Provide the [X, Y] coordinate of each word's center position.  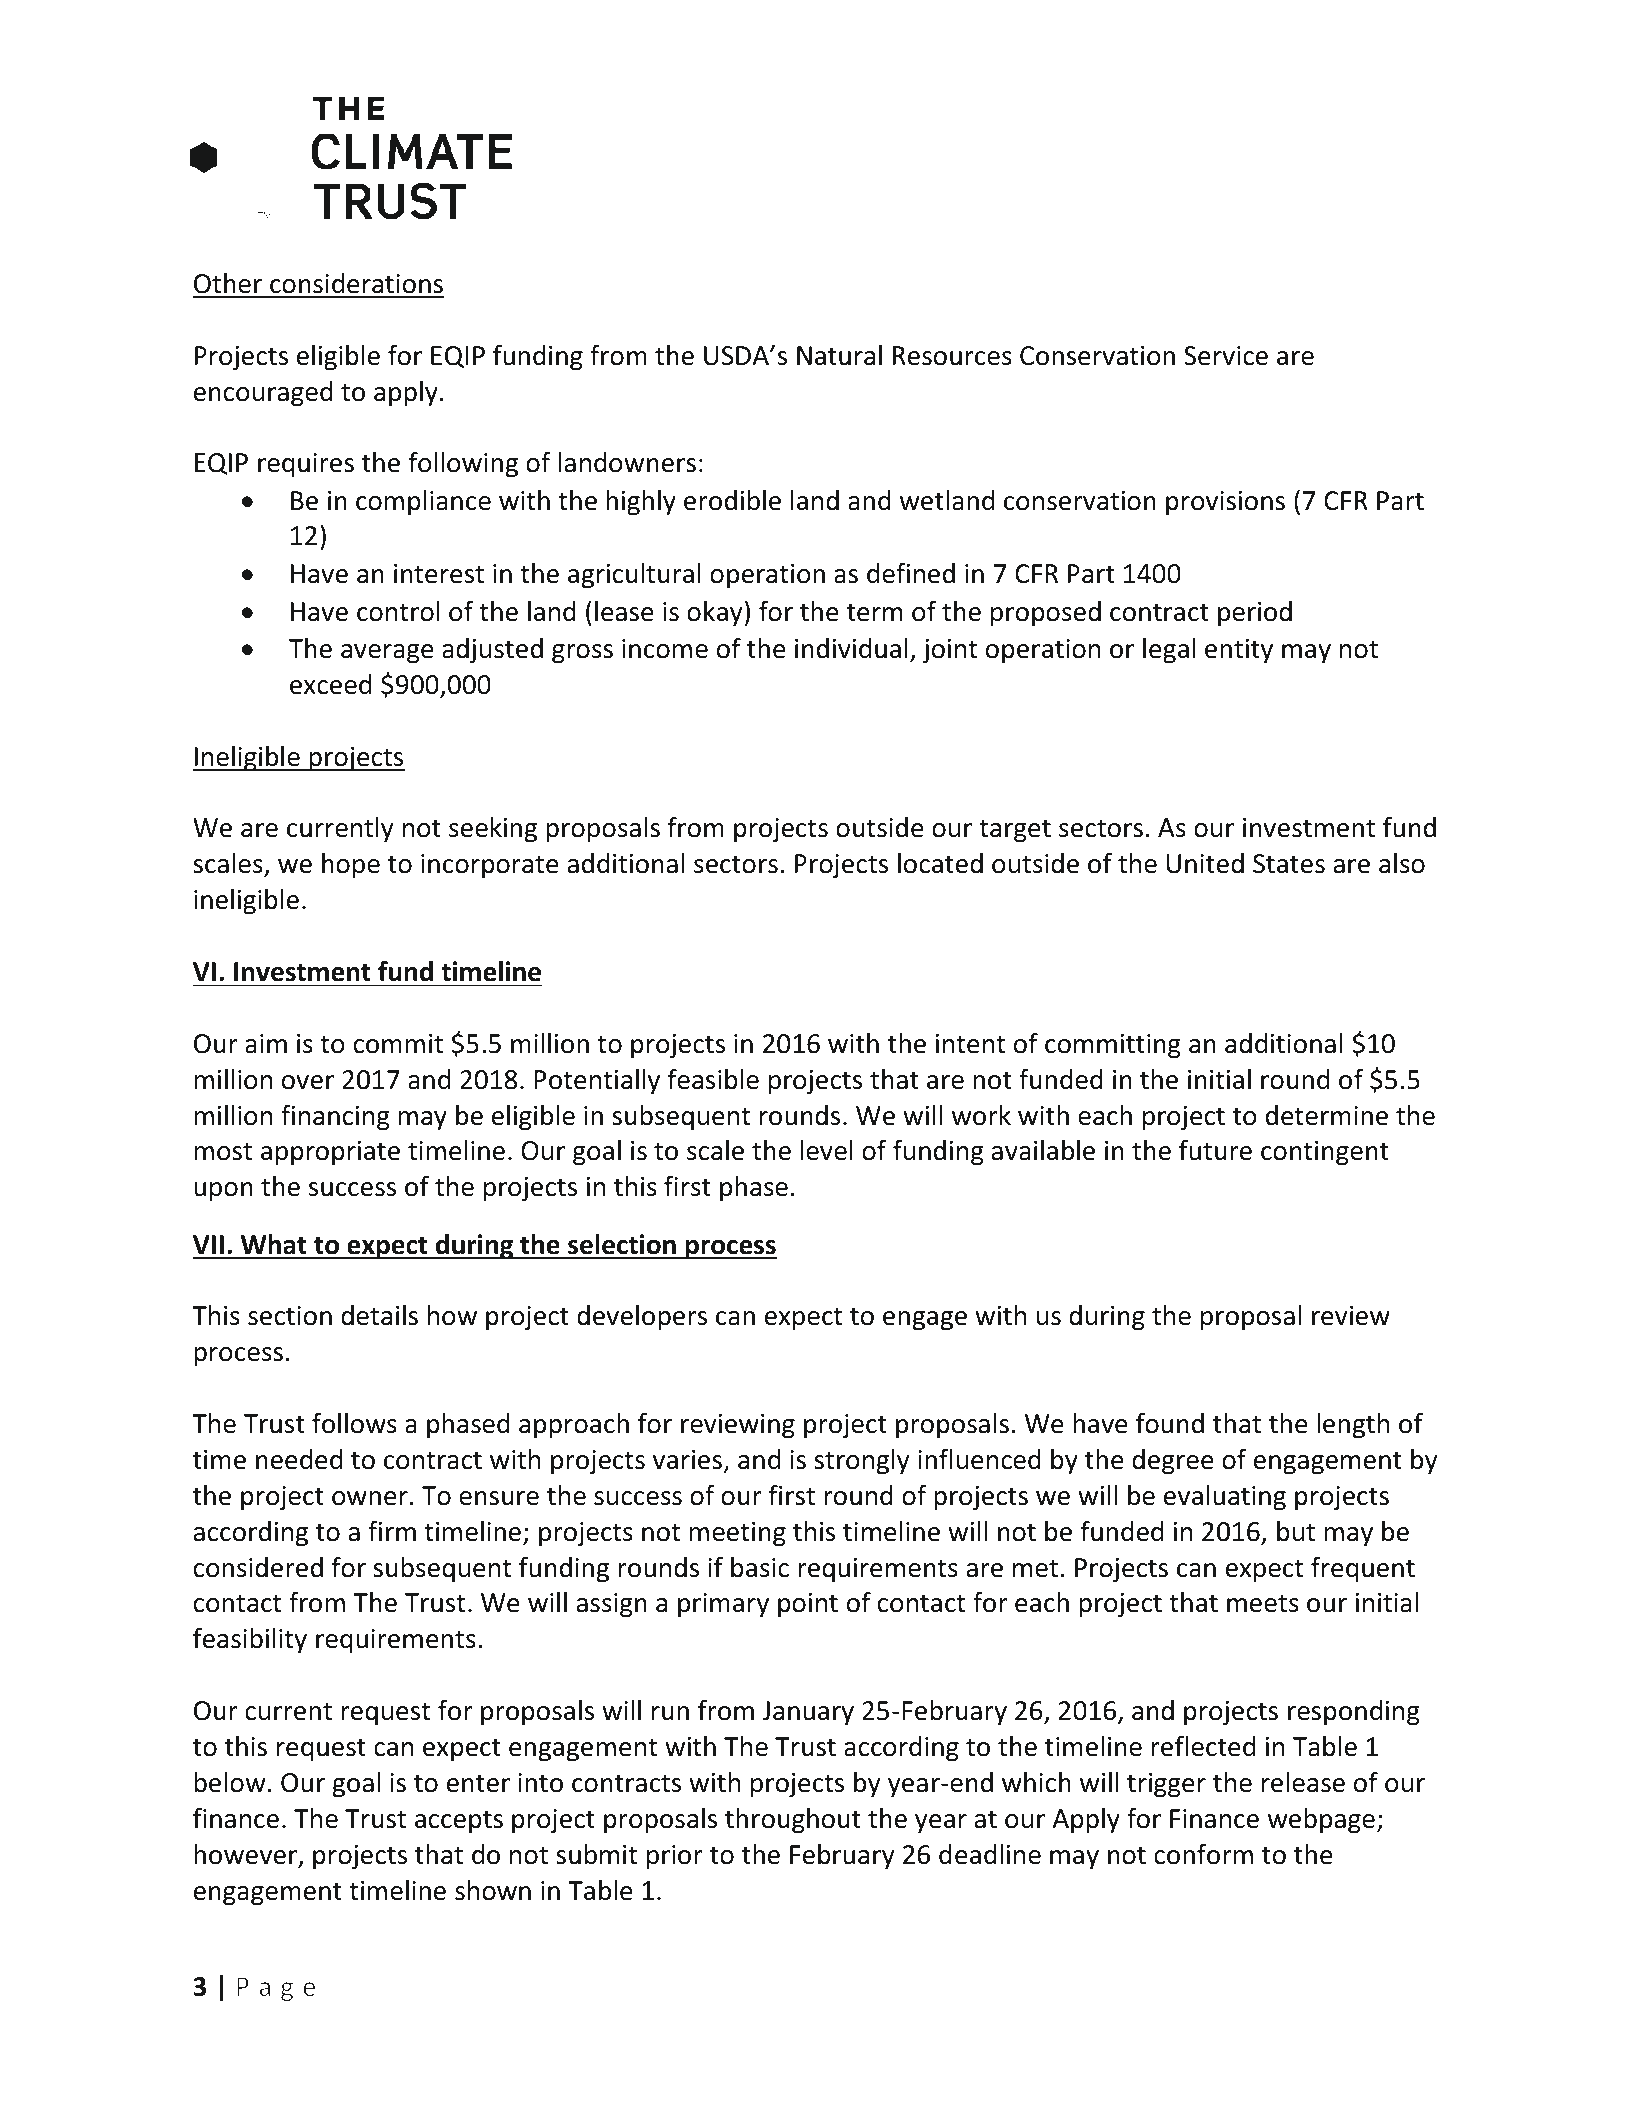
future [1215, 1150]
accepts [459, 1822]
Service [1226, 356]
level [826, 1150]
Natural [839, 355]
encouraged [263, 394]
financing [335, 1118]
